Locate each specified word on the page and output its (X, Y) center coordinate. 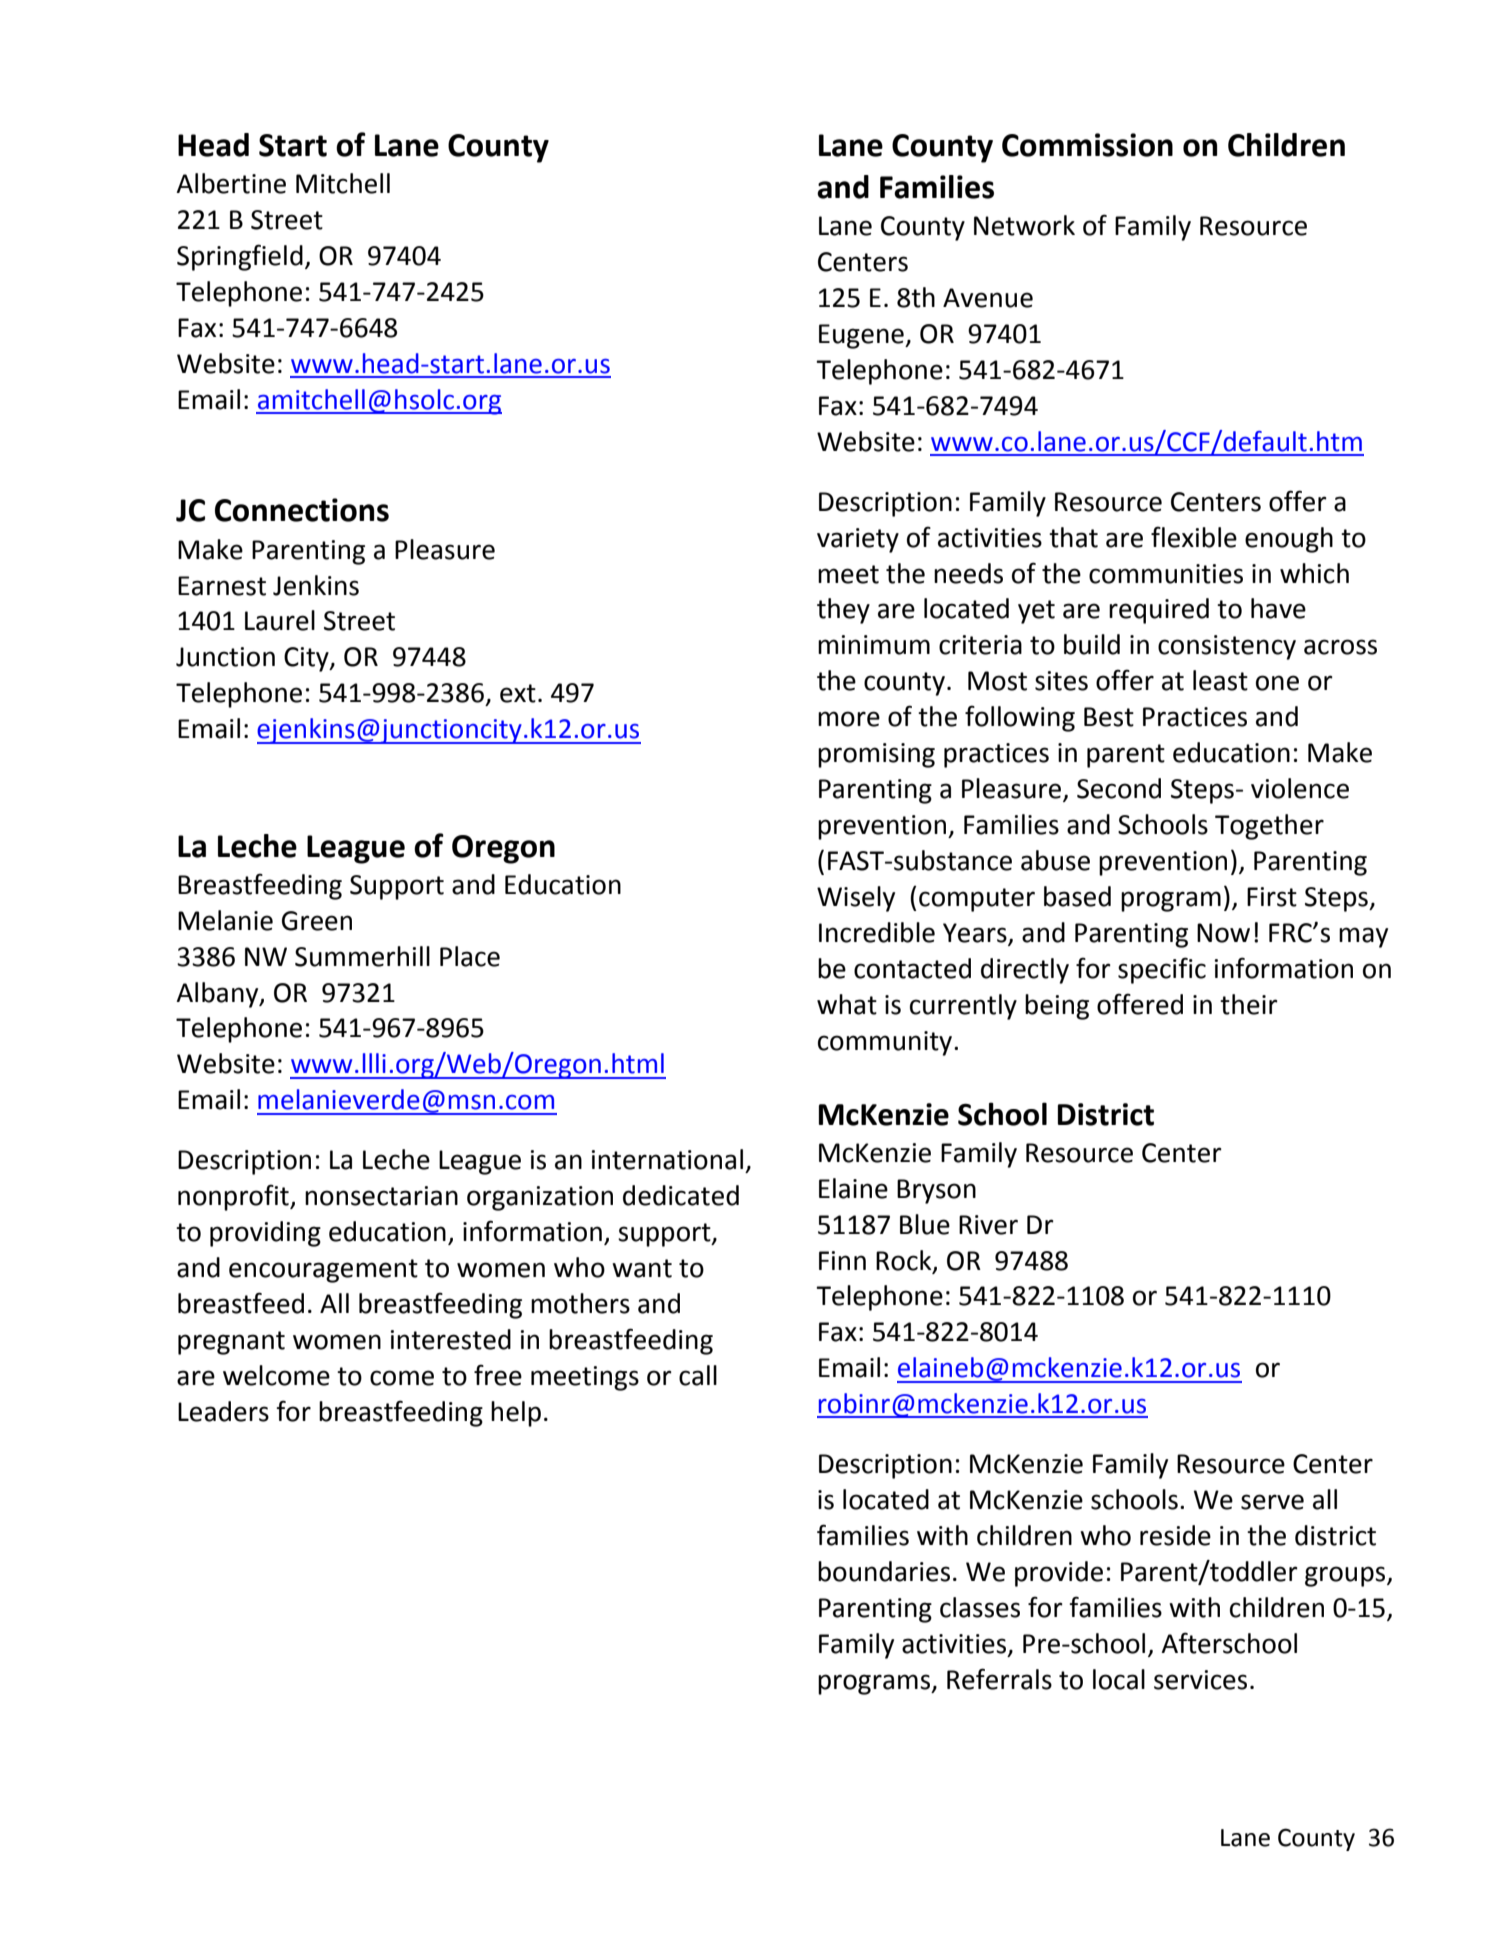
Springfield (240, 257)
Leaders (223, 1411)
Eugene (862, 336)
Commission (1087, 145)
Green (317, 921)
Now (1223, 933)
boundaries (884, 1571)
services (1200, 1680)
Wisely (856, 899)
